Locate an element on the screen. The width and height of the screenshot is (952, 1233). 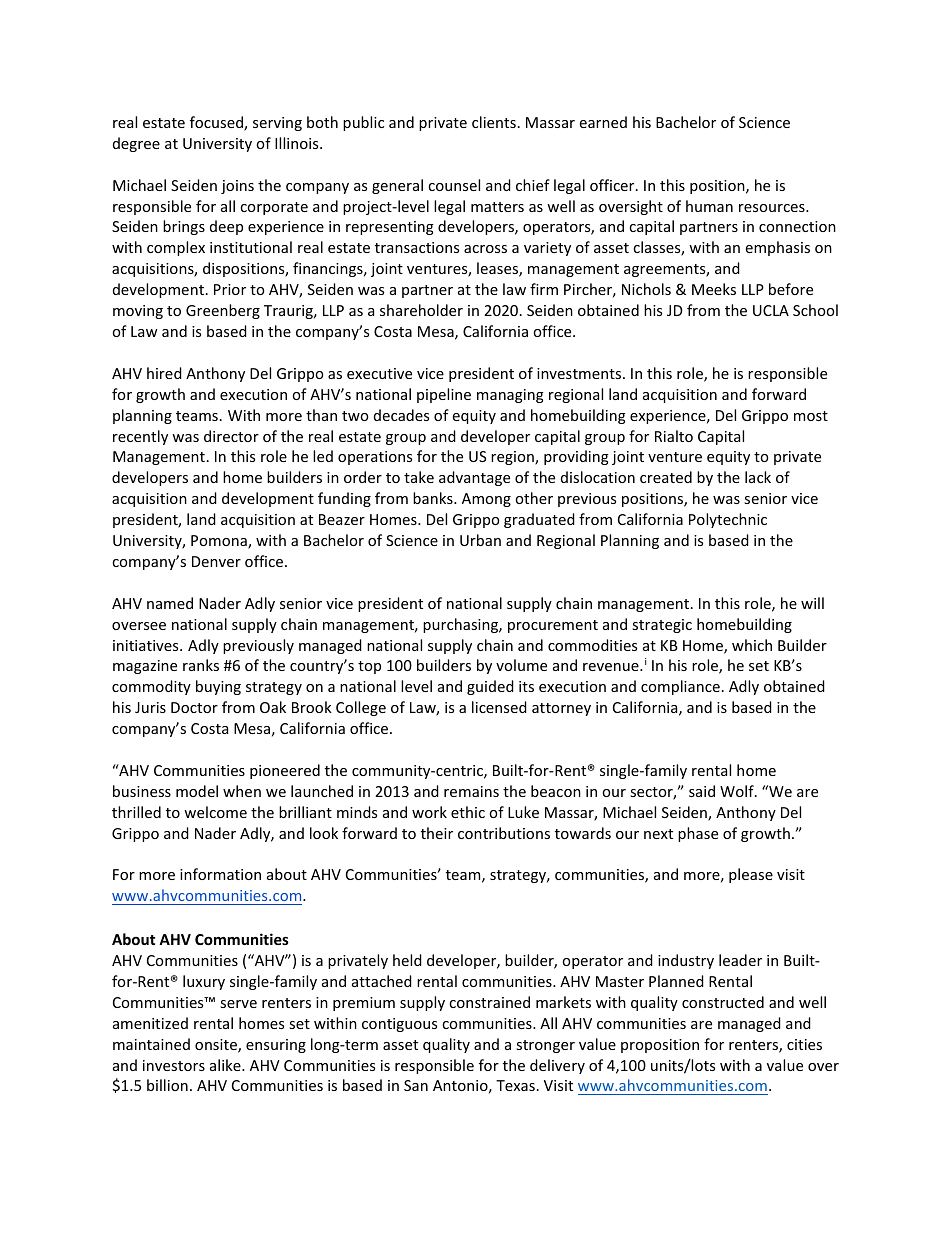
model is located at coordinates (197, 791).
